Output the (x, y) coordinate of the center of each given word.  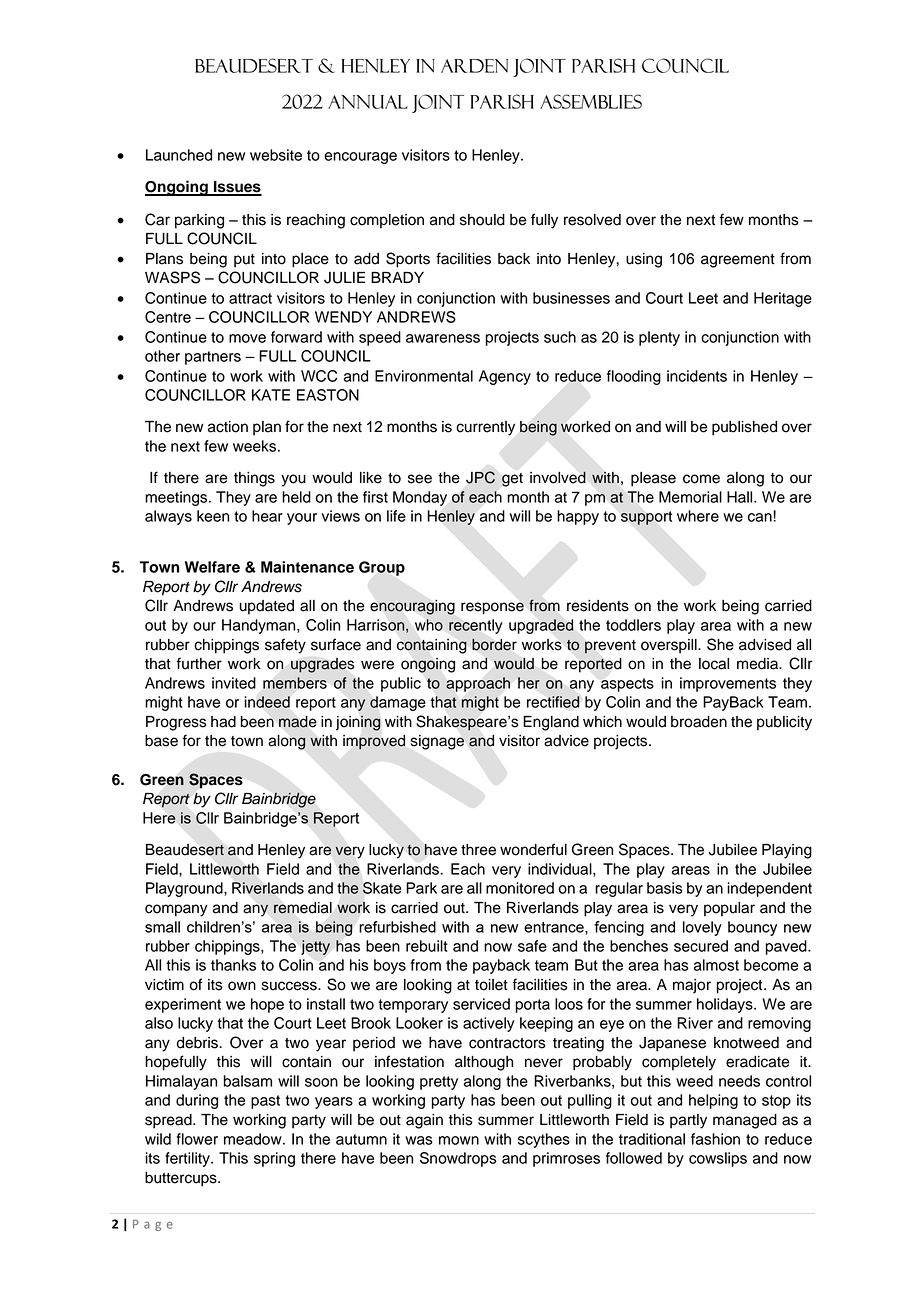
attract (250, 298)
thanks (233, 965)
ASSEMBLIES (591, 101)
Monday (420, 498)
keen (213, 516)
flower (197, 1139)
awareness (443, 338)
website (276, 155)
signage (437, 742)
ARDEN (474, 66)
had (223, 722)
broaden (699, 722)
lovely (702, 928)
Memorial (690, 497)
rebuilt (427, 946)
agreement (738, 261)
